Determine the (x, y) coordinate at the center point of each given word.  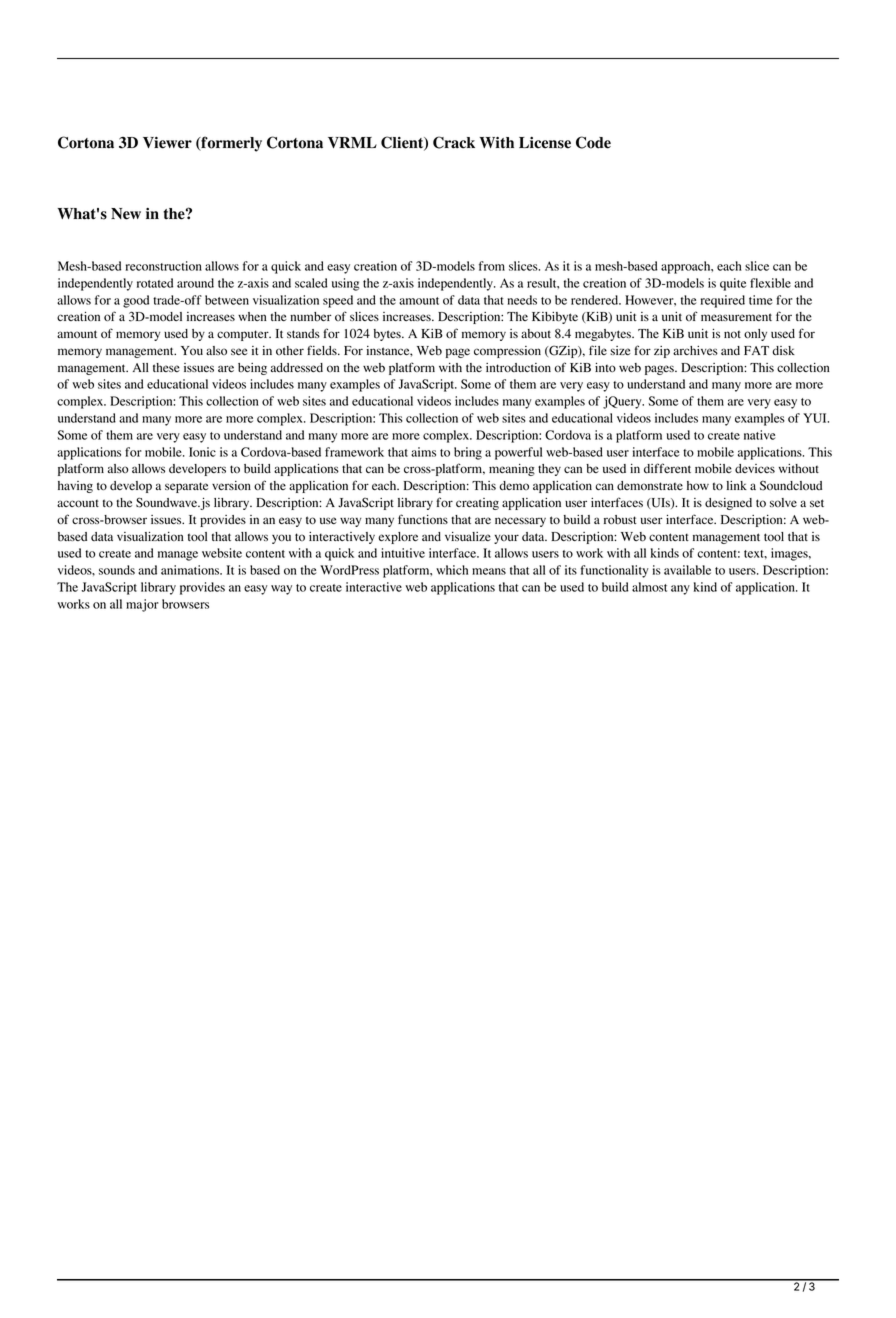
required (722, 301)
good (136, 301)
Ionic (202, 452)
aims (423, 452)
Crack (454, 142)
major (142, 605)
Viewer (167, 143)
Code (593, 142)
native (759, 435)
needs (522, 300)
